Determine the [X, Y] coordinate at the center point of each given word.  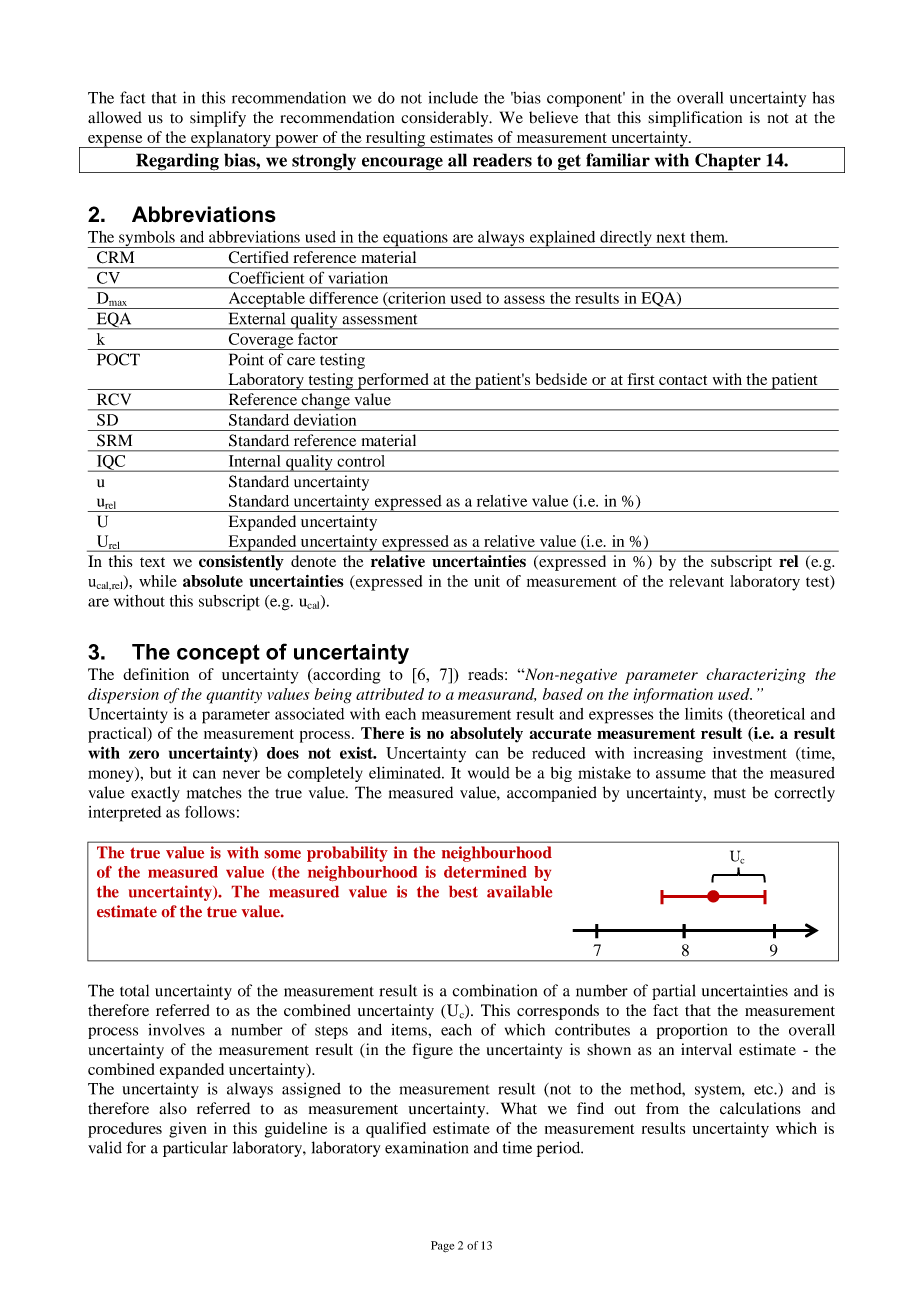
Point [246, 359]
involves [176, 1030]
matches [214, 792]
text [152, 562]
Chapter [728, 163]
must [730, 794]
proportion [692, 1031]
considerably [446, 119]
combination [494, 990]
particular [195, 1149]
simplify [218, 119]
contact [683, 380]
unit [487, 581]
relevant [696, 581]
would [489, 773]
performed [393, 381]
